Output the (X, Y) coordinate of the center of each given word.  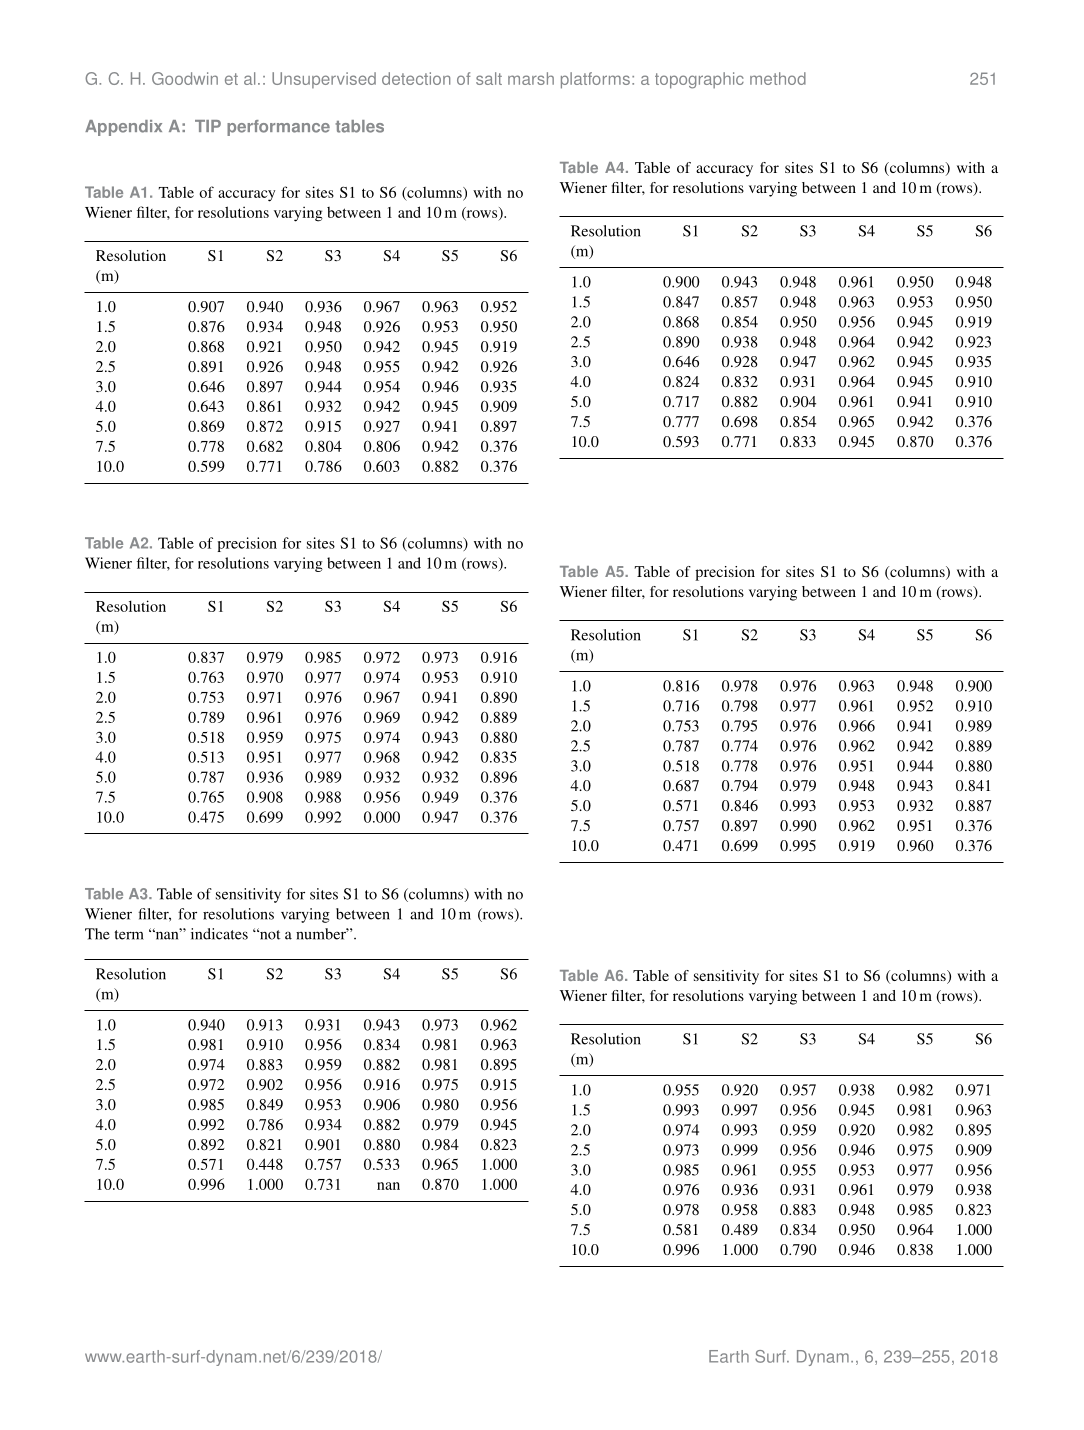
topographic (699, 80)
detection (416, 78)
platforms (595, 80)
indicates (219, 934)
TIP (208, 126)
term (129, 935)
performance (278, 128)
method (778, 78)
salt (489, 78)
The (97, 934)
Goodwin (185, 78)
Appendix (123, 128)
